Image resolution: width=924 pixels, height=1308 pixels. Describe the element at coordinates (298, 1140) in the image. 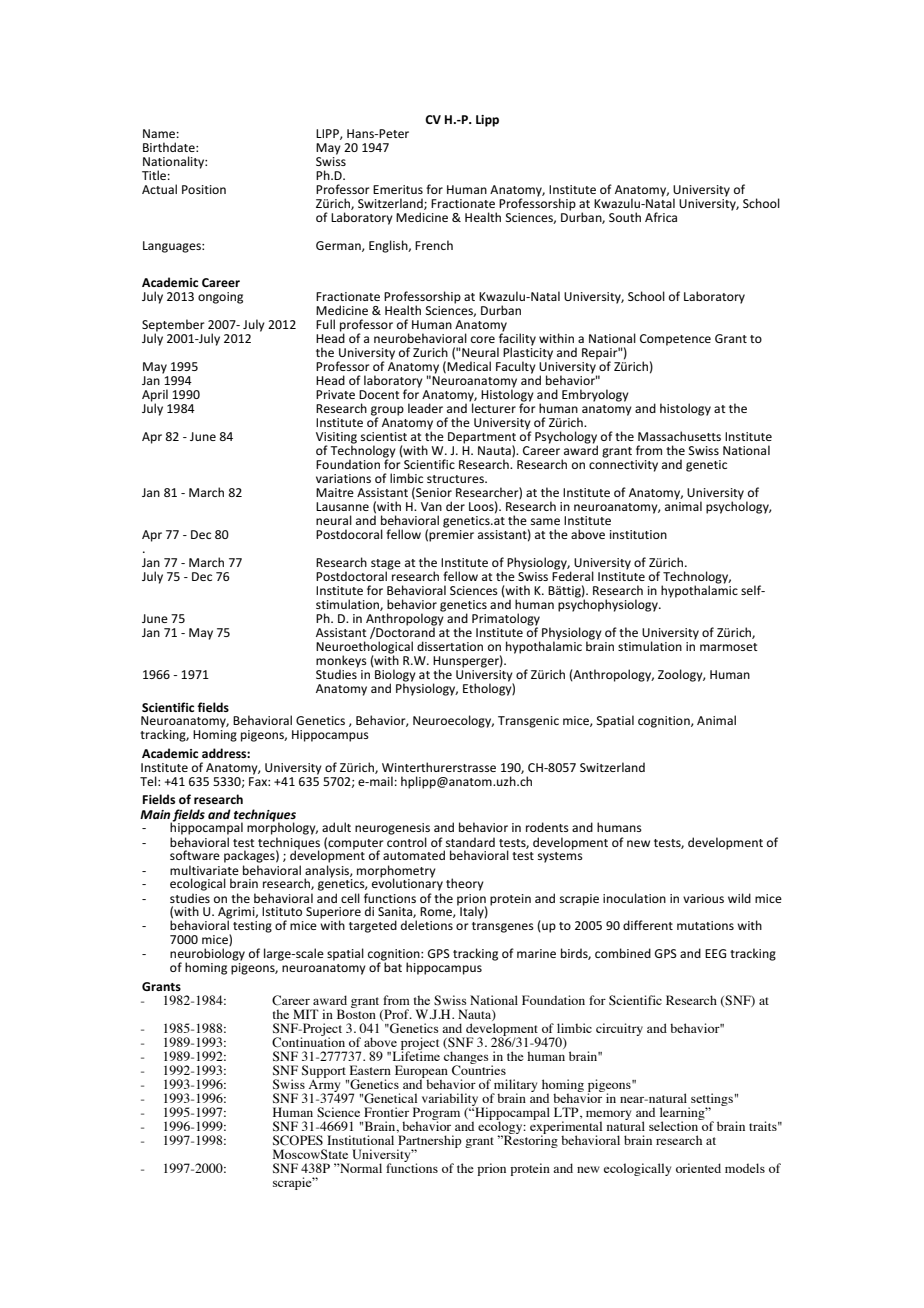

I see `SCOPES` at that location.
